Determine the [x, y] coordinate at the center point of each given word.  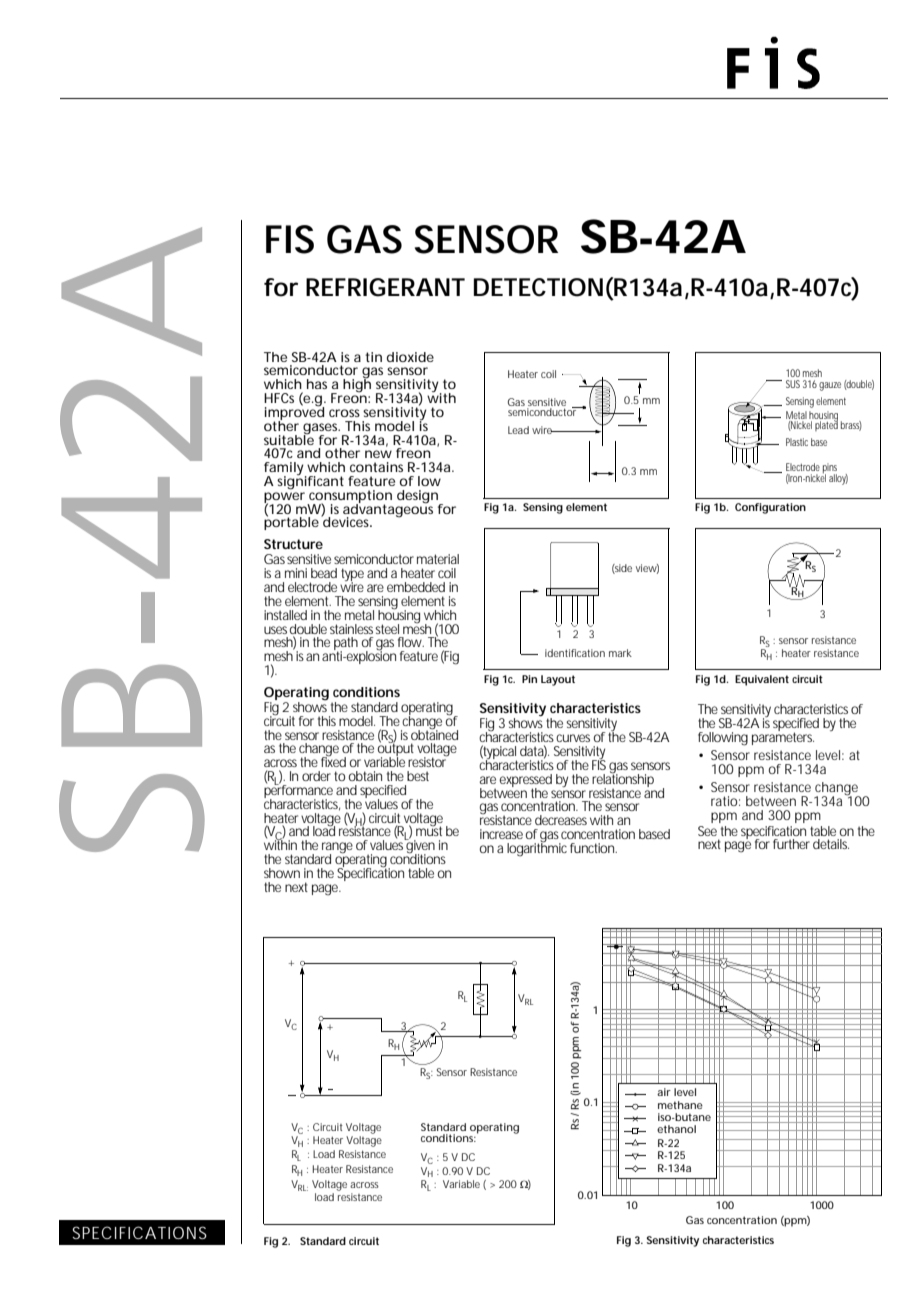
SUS [793, 384]
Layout [558, 680]
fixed [333, 761]
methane [680, 1105]
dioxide [410, 357]
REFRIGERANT [385, 287]
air [664, 1092]
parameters [783, 737]
